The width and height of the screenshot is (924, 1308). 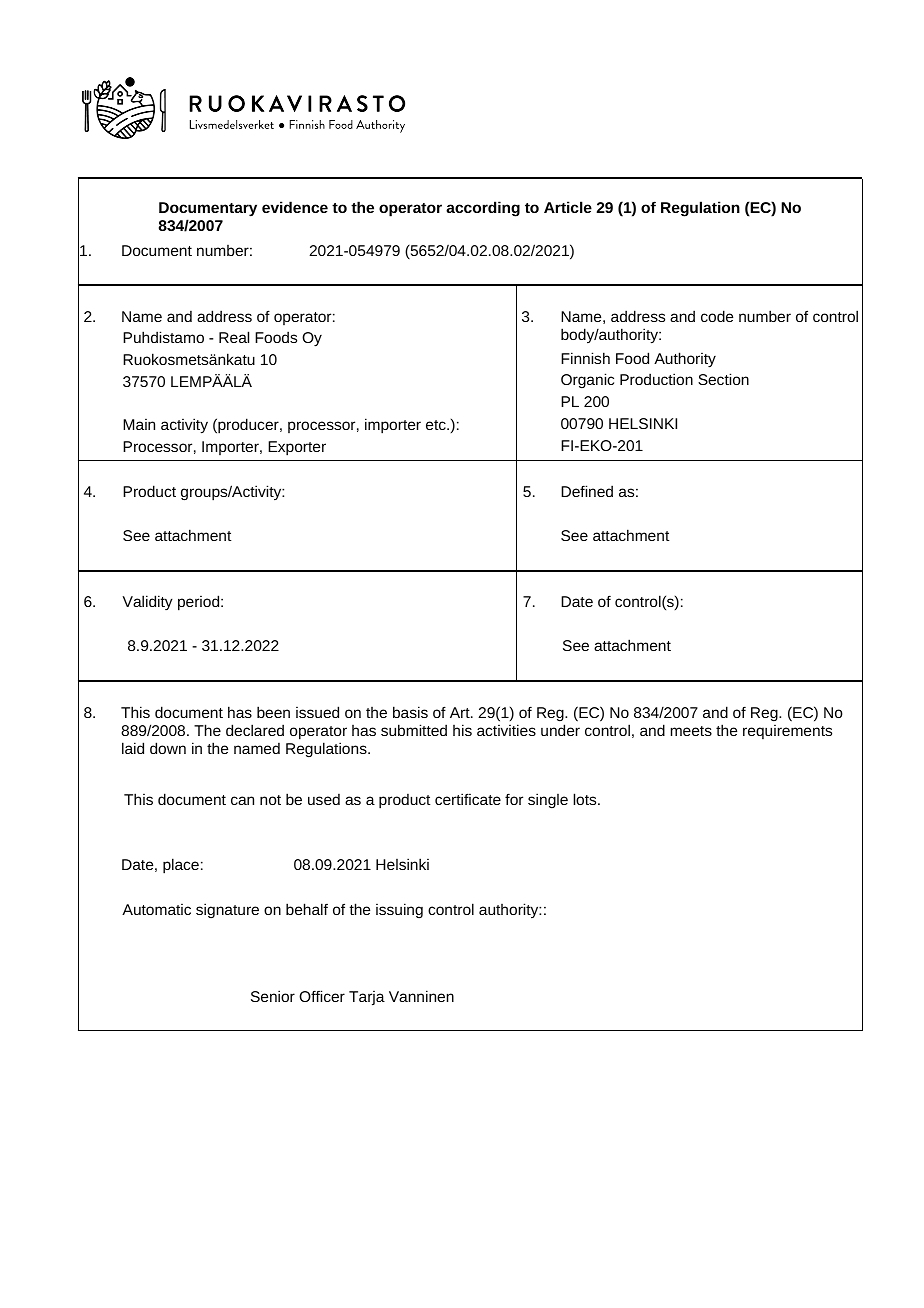 What do you see at coordinates (273, 996) in the screenshot?
I see `Senior` at bounding box center [273, 996].
